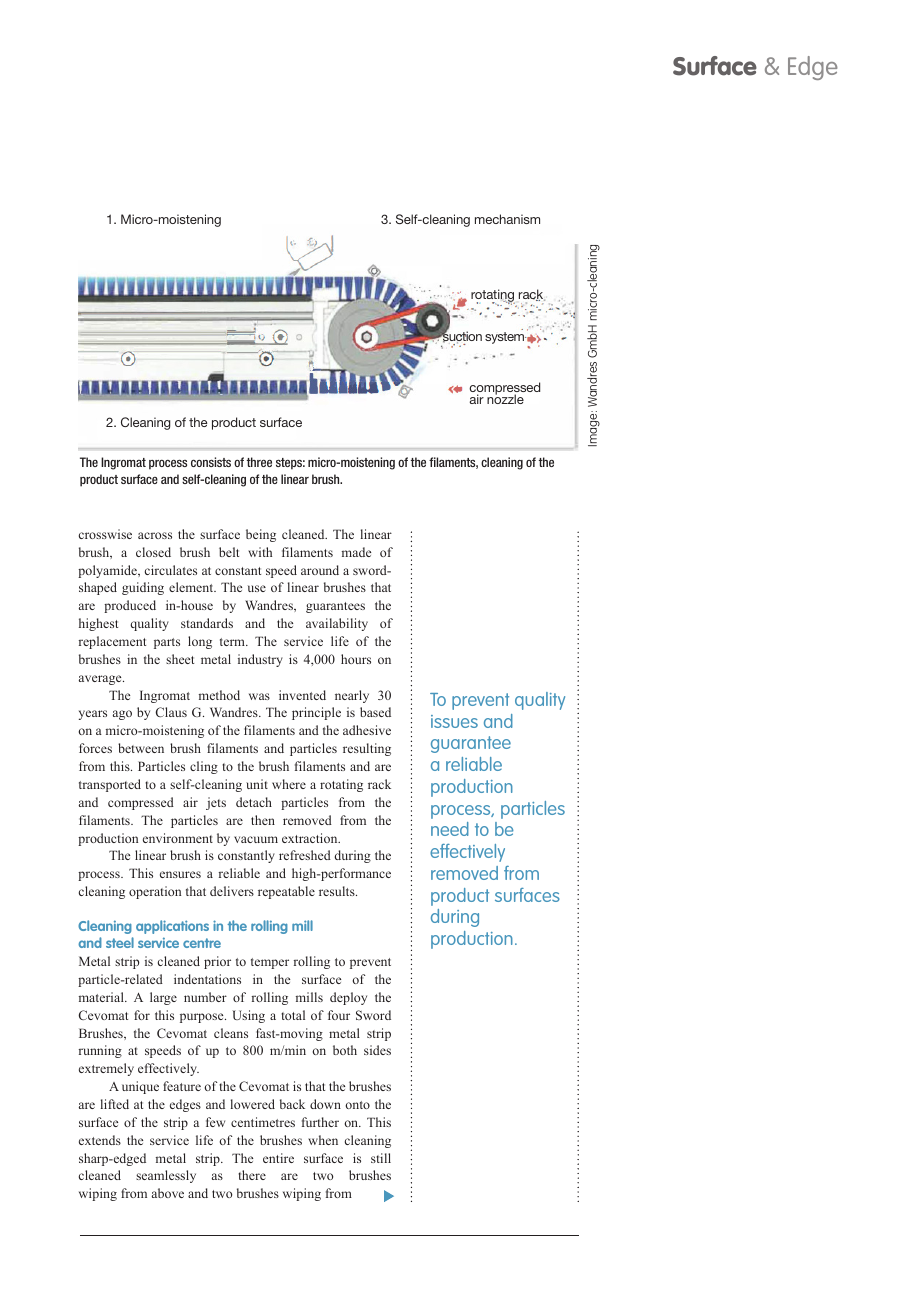 The height and width of the screenshot is (1308, 924). I want to click on need, so click(450, 829).
